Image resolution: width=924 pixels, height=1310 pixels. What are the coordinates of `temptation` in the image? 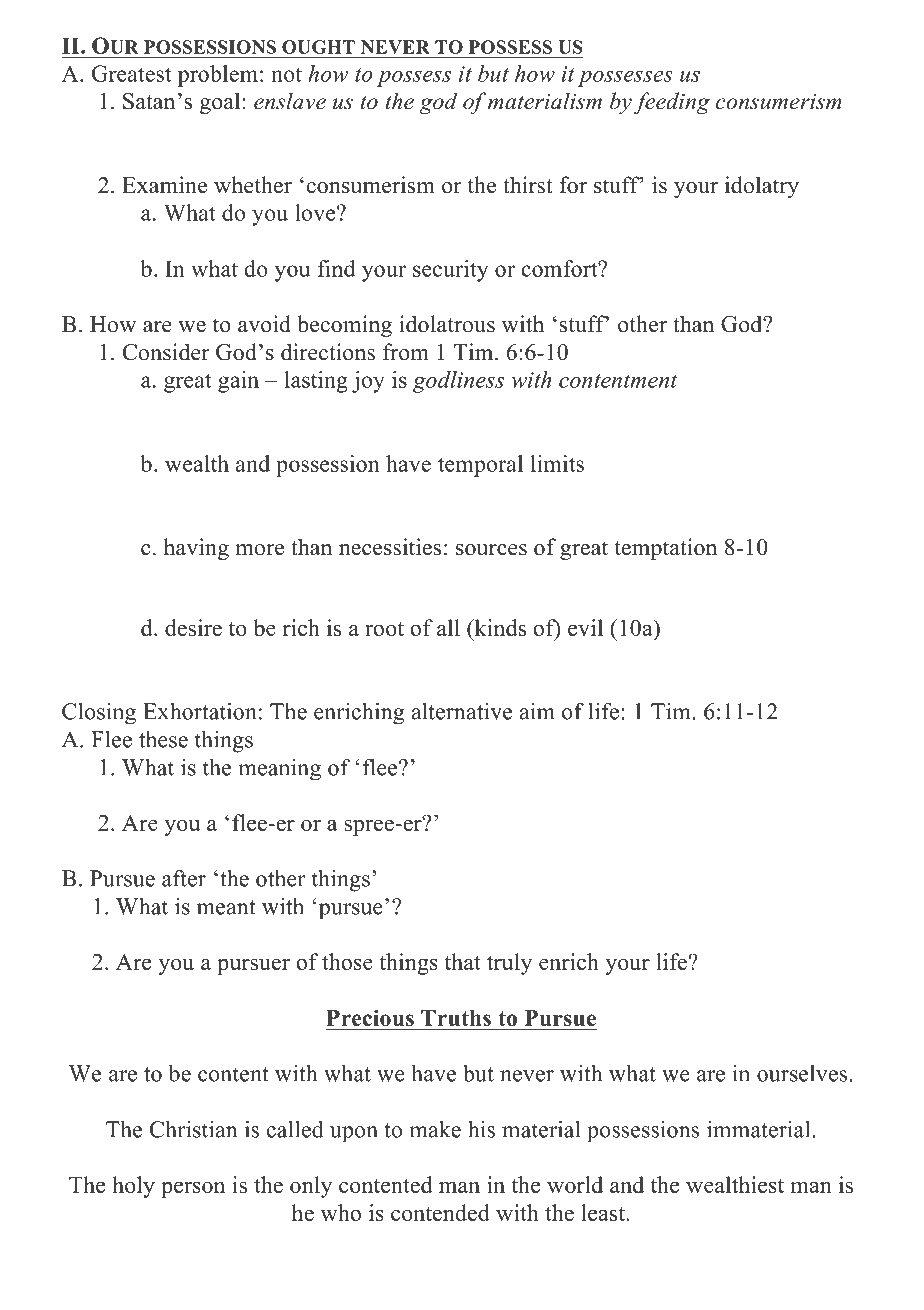 It's located at (666, 549).
